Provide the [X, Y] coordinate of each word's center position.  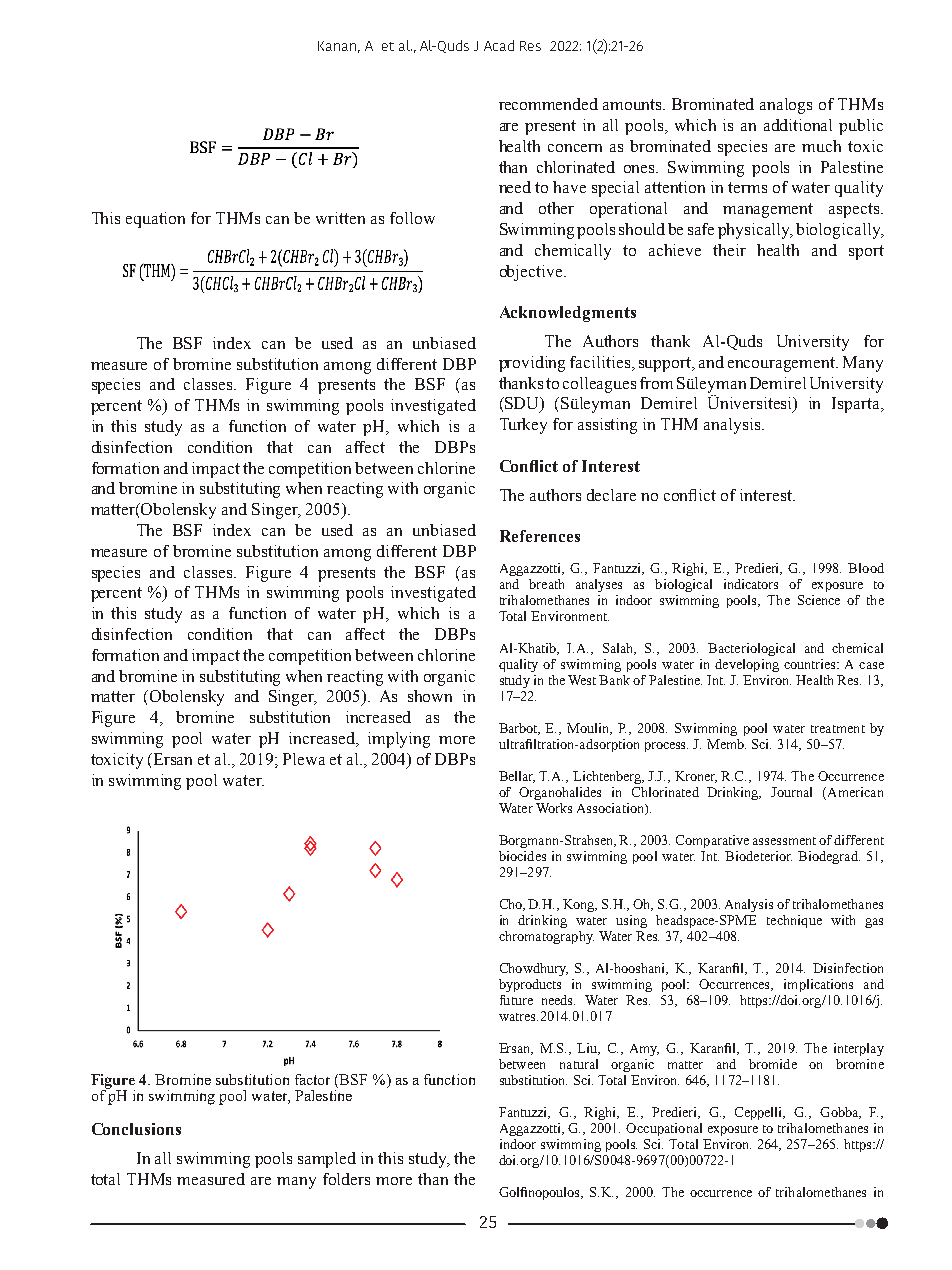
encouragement [783, 364]
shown [430, 696]
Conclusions [136, 1129]
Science [819, 600]
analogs [786, 106]
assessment [784, 841]
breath [546, 584]
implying [399, 740]
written [340, 218]
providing [532, 364]
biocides [522, 856]
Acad [499, 45]
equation [155, 220]
